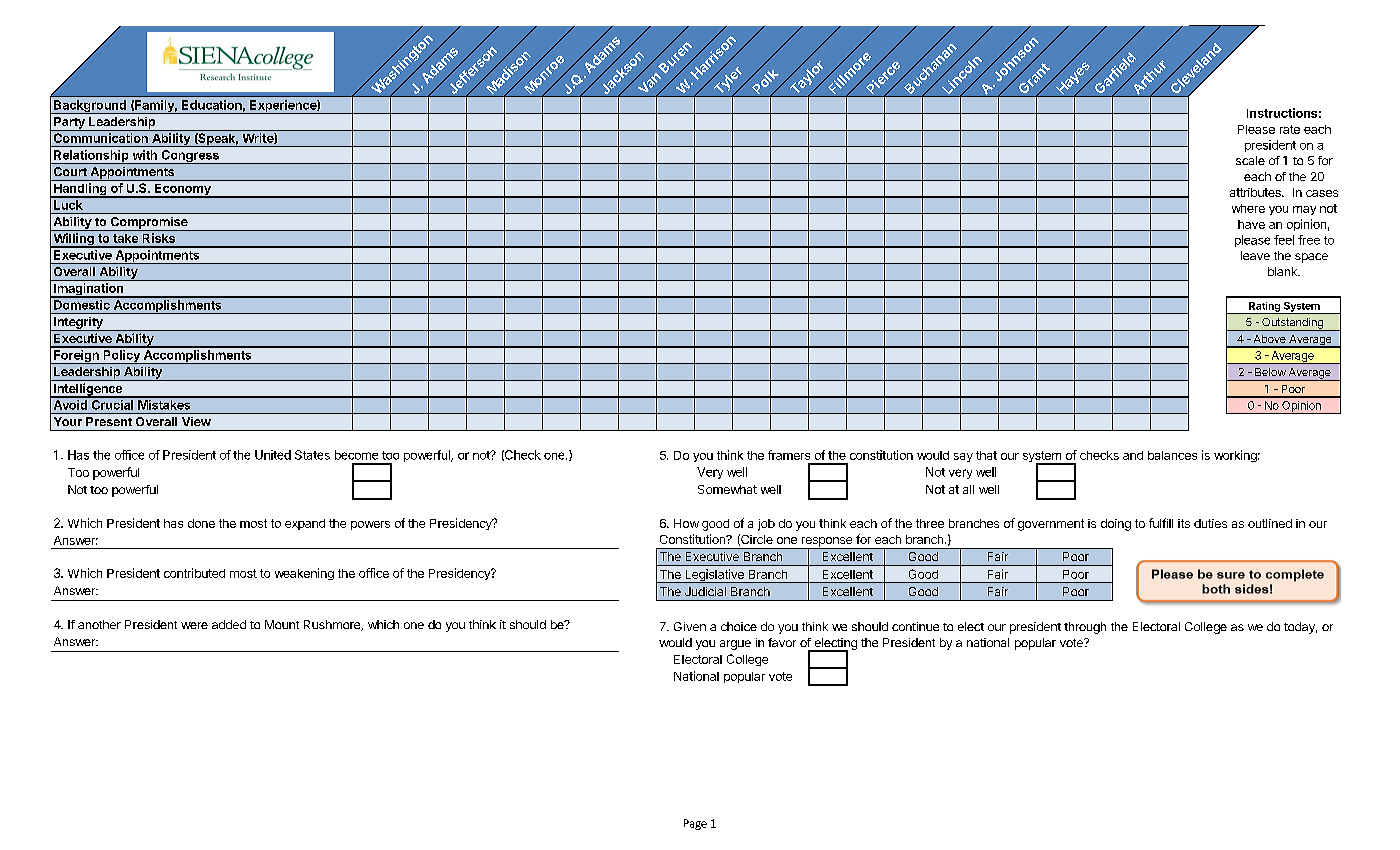 This page has height=850, width=1400. Describe the element at coordinates (735, 645) in the page. I see `argue` at that location.
